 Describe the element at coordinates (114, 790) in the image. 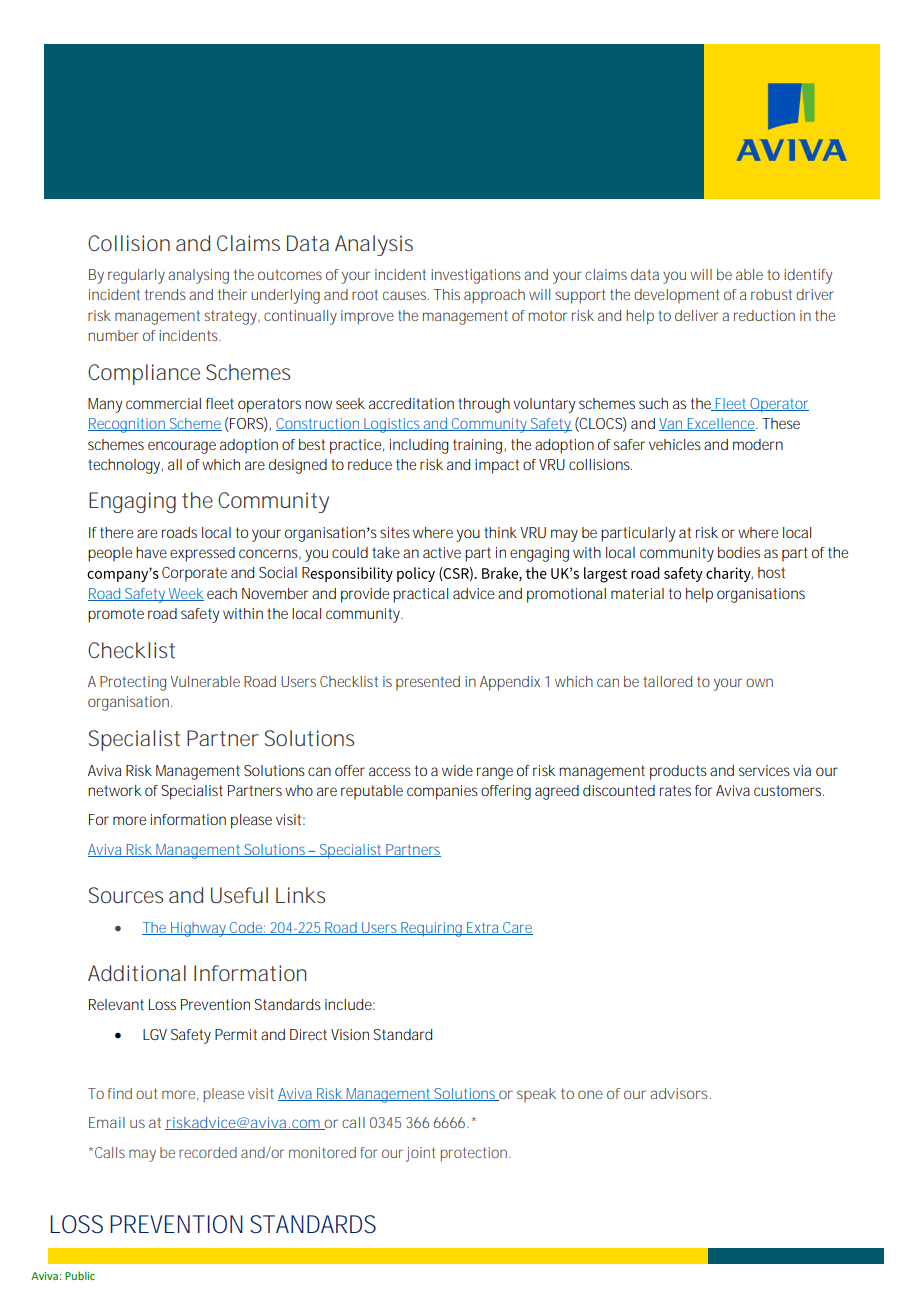

I see `network` at that location.
